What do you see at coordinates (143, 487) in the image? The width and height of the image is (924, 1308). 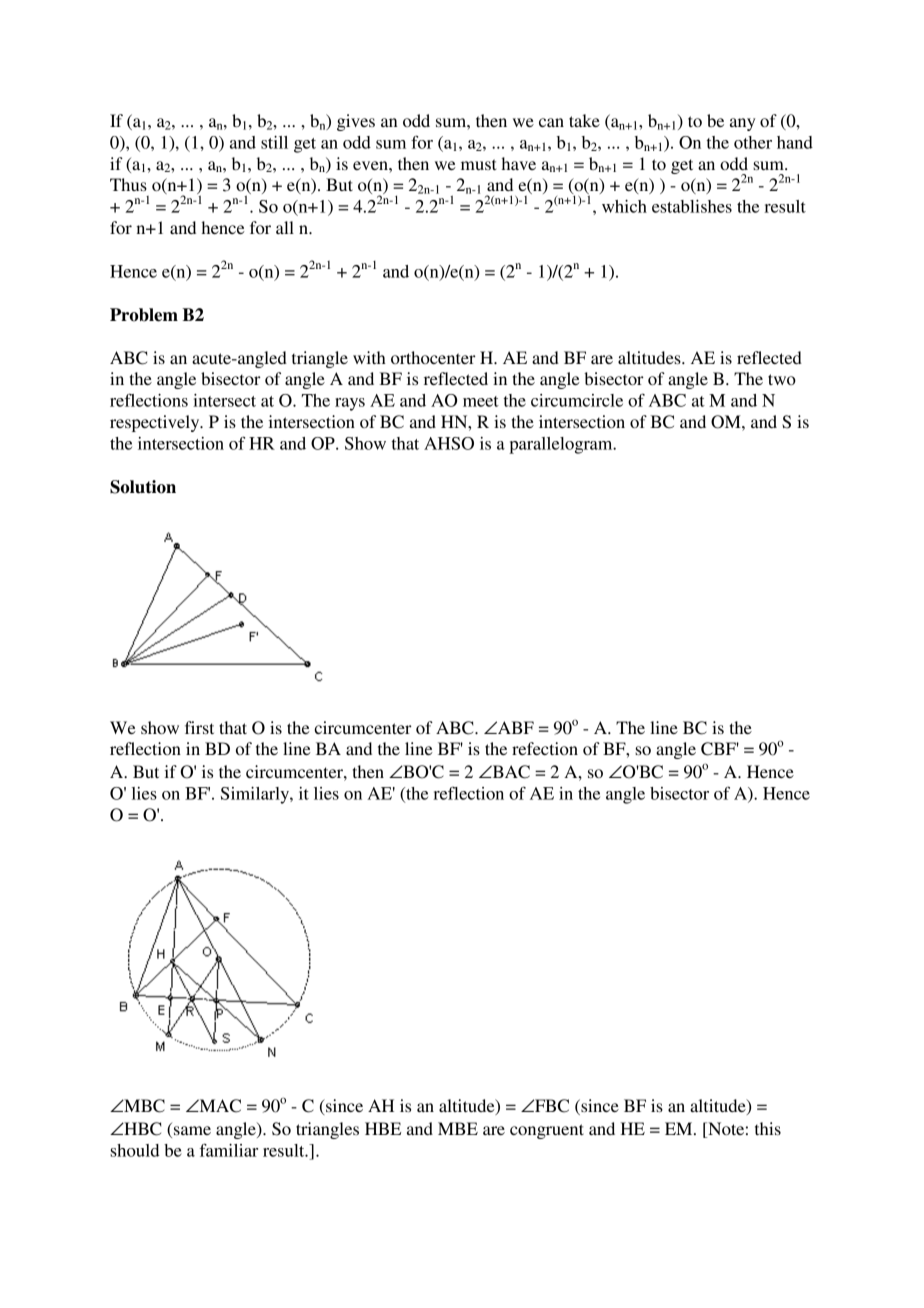 I see `Solution` at bounding box center [143, 487].
